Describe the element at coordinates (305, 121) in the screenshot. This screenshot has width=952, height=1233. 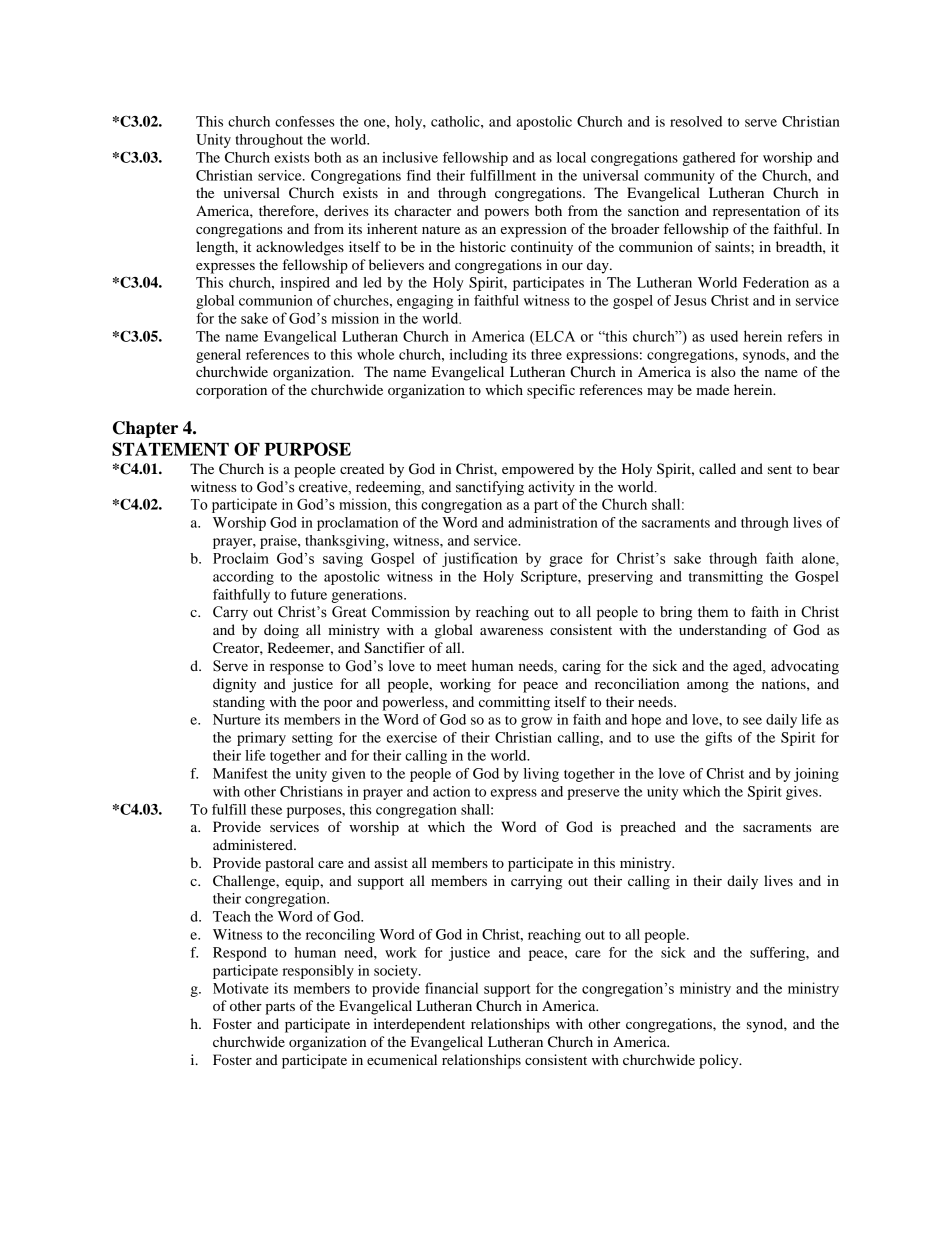
I see `confesses` at that location.
